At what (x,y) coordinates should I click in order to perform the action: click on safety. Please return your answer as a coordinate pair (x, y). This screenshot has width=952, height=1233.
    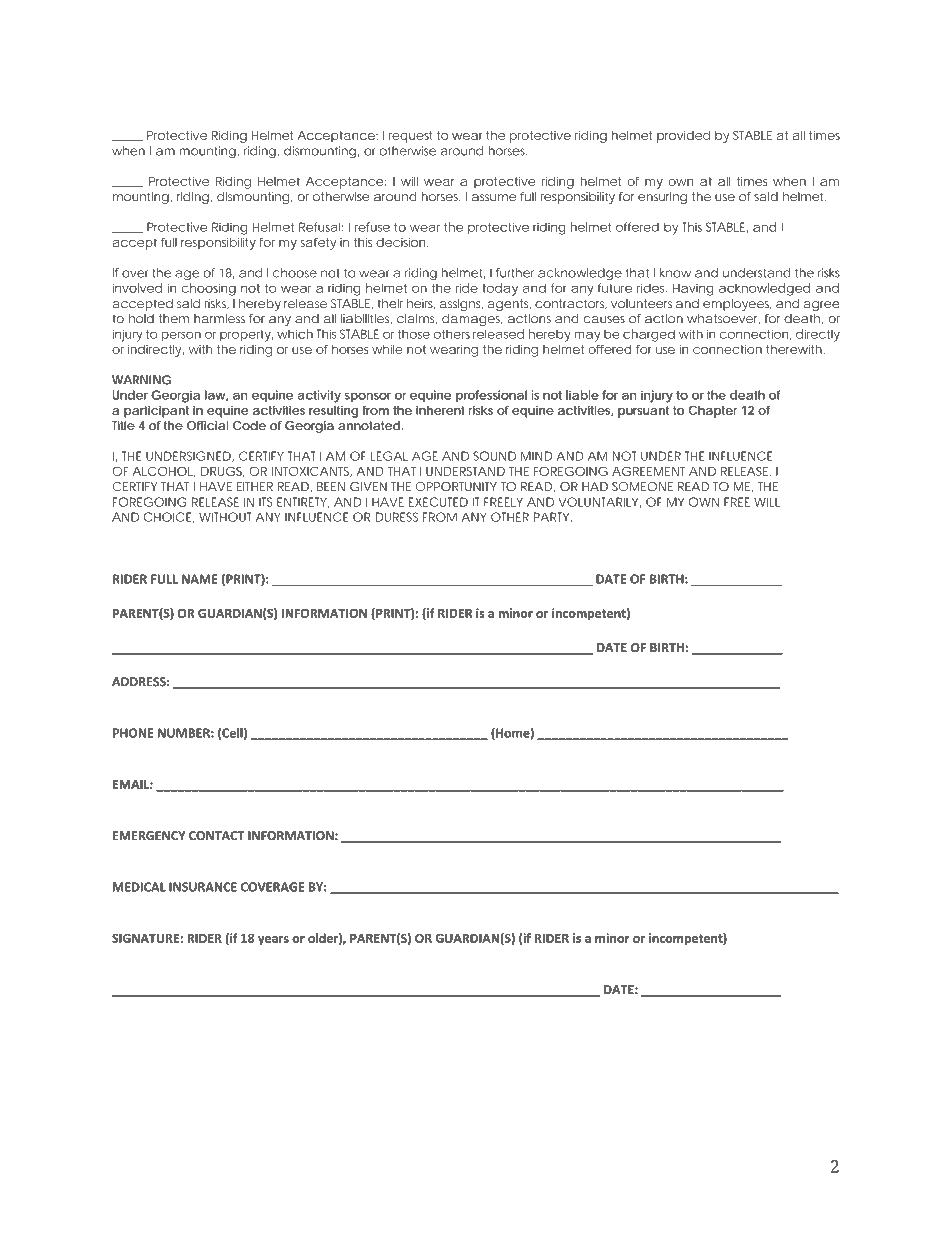
    Looking at the image, I should click on (318, 244).
